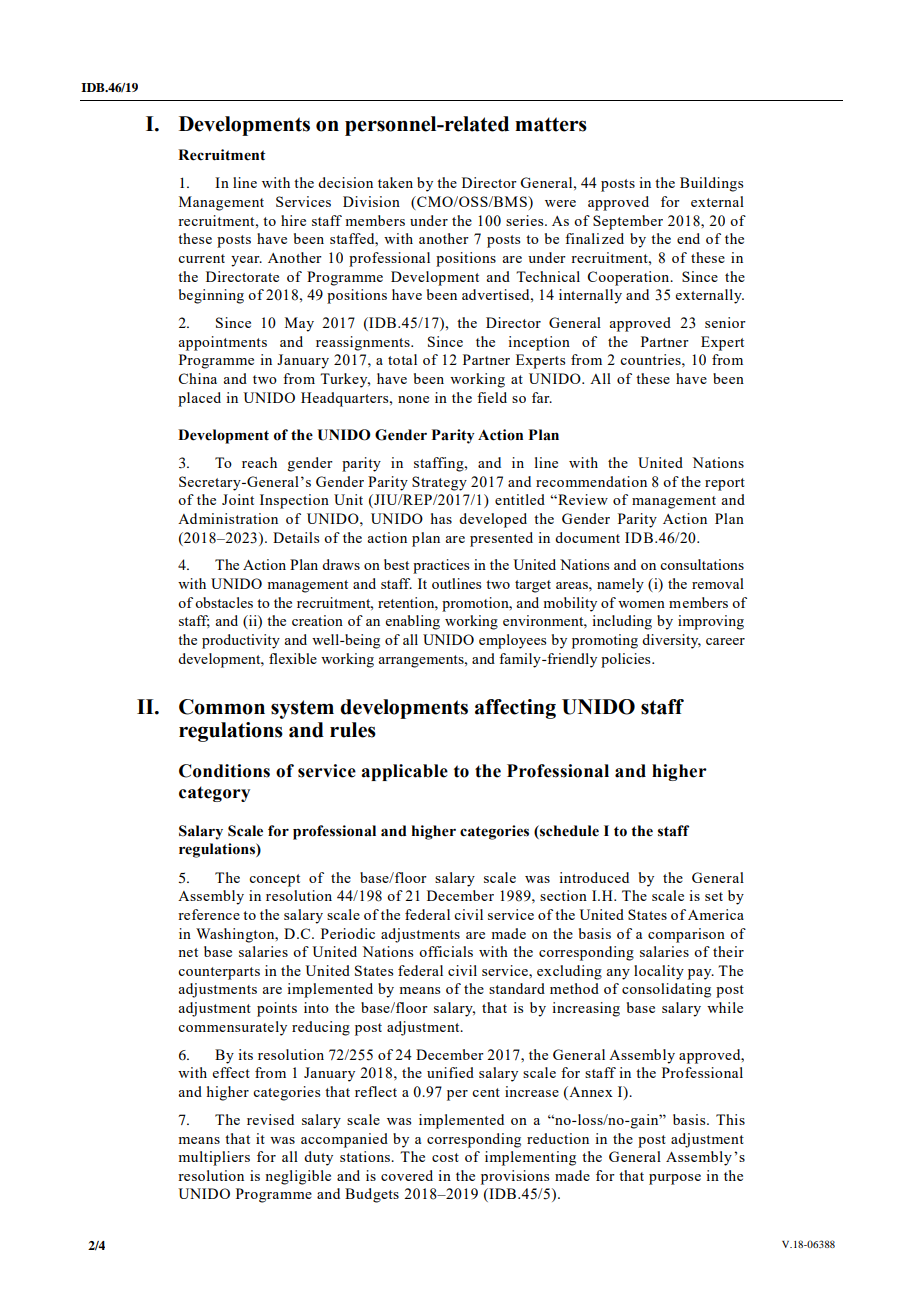  I want to click on diversity, so click(671, 641).
